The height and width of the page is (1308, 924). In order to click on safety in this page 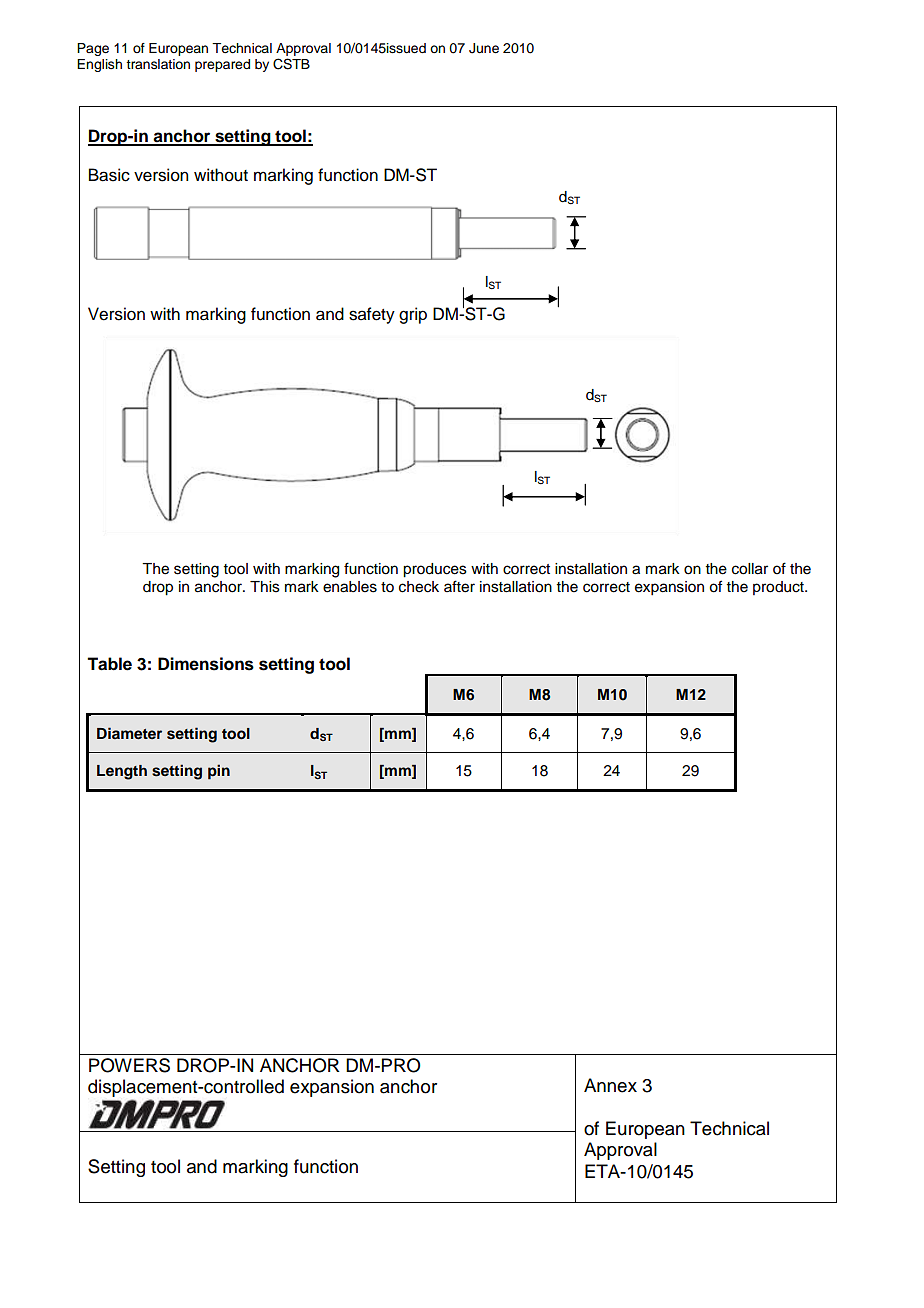, I will do `click(372, 315)`.
